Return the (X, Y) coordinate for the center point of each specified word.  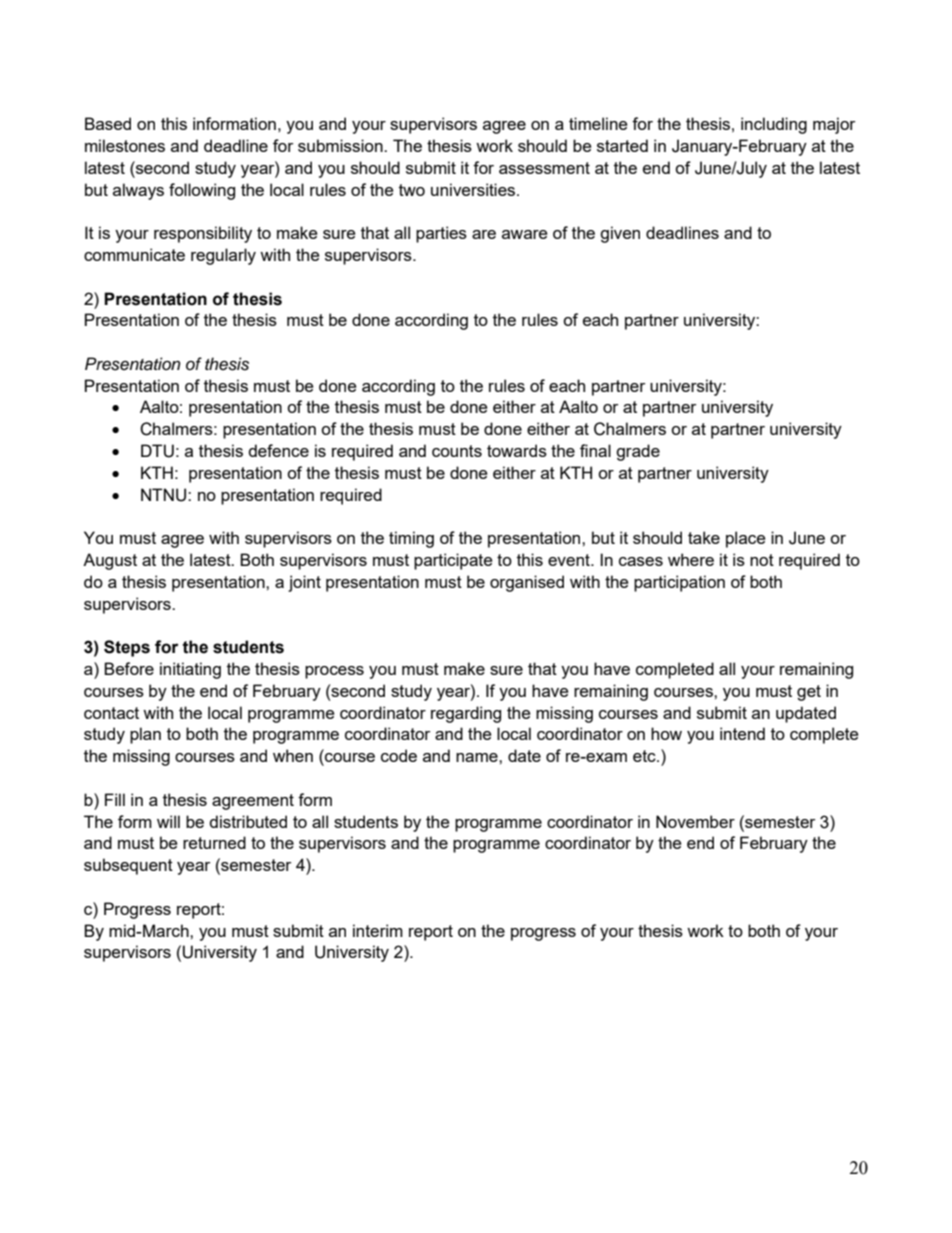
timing (411, 539)
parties (441, 234)
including (774, 125)
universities (474, 189)
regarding (466, 714)
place (745, 539)
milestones (125, 145)
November (695, 821)
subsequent (128, 866)
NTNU (165, 495)
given (620, 234)
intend (742, 733)
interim (378, 930)
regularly (223, 256)
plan (145, 735)
